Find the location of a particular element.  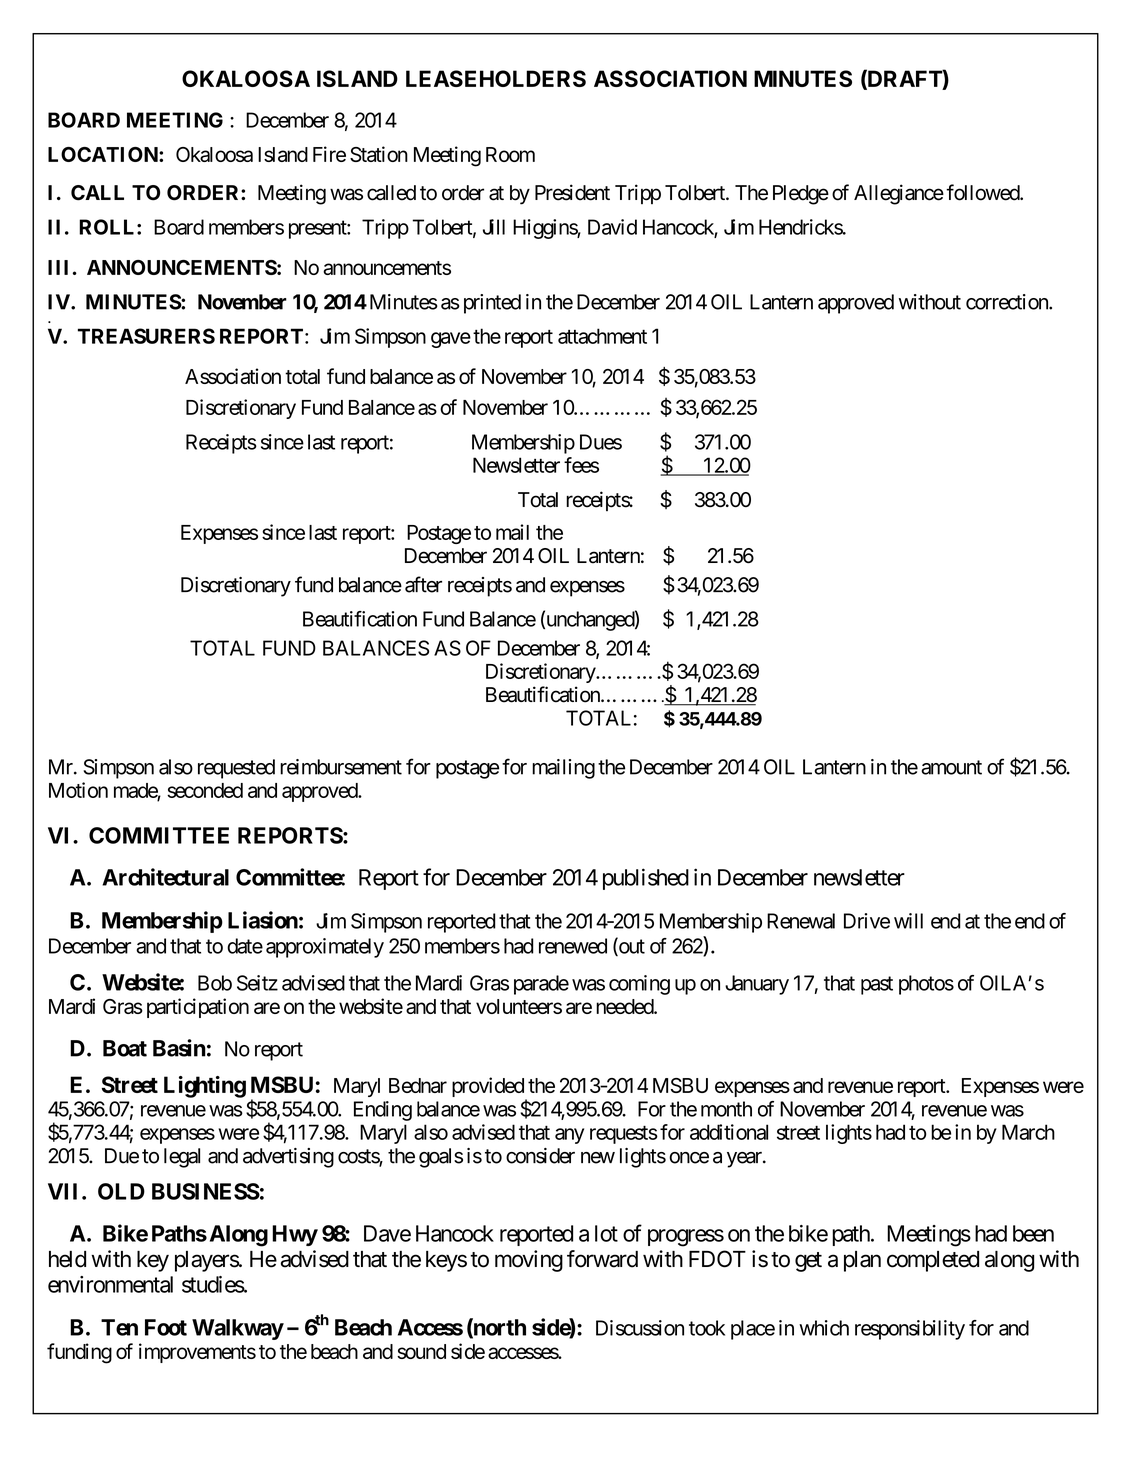

Foot is located at coordinates (166, 1327).
